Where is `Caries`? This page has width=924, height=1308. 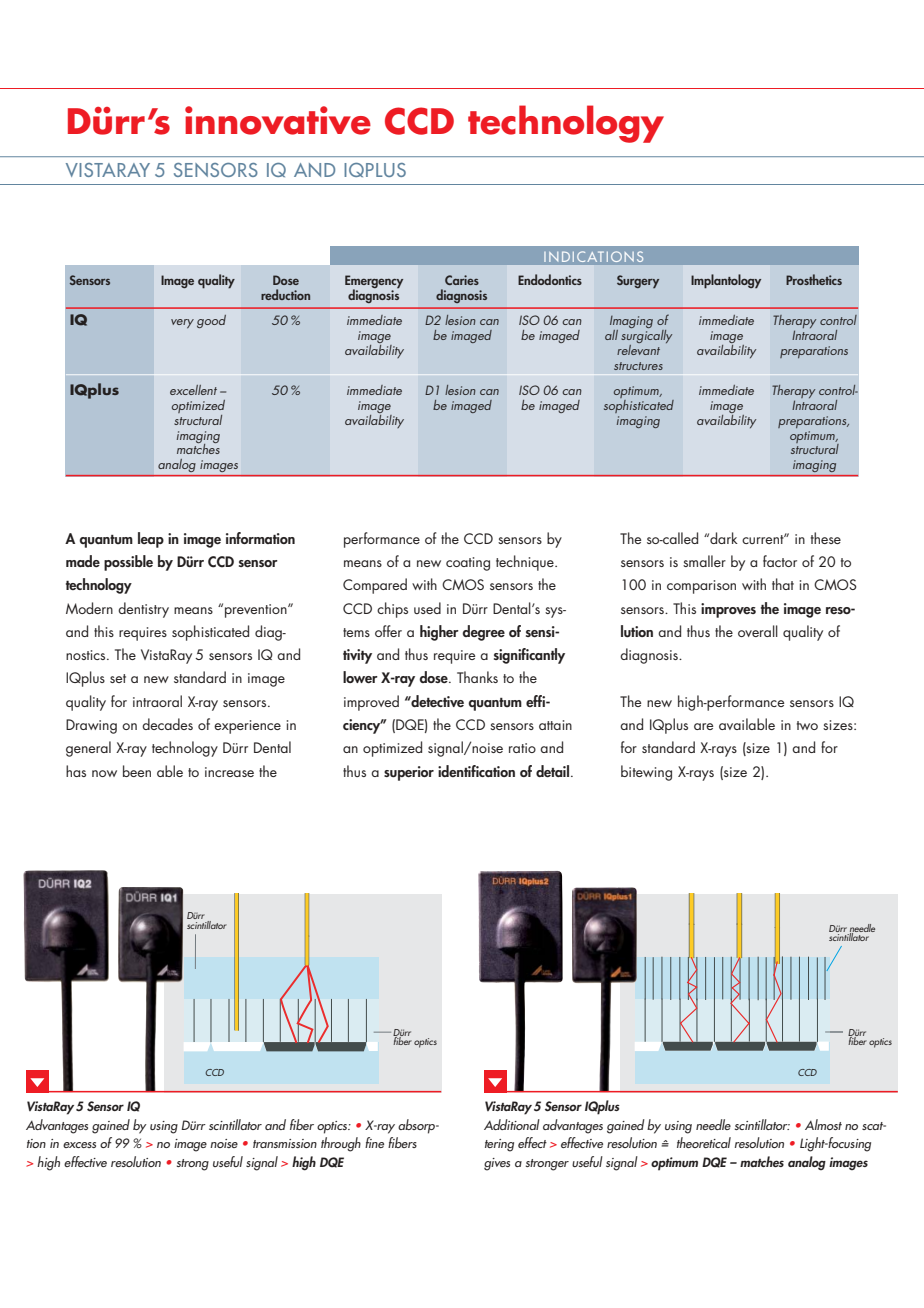
Caries is located at coordinates (462, 280).
